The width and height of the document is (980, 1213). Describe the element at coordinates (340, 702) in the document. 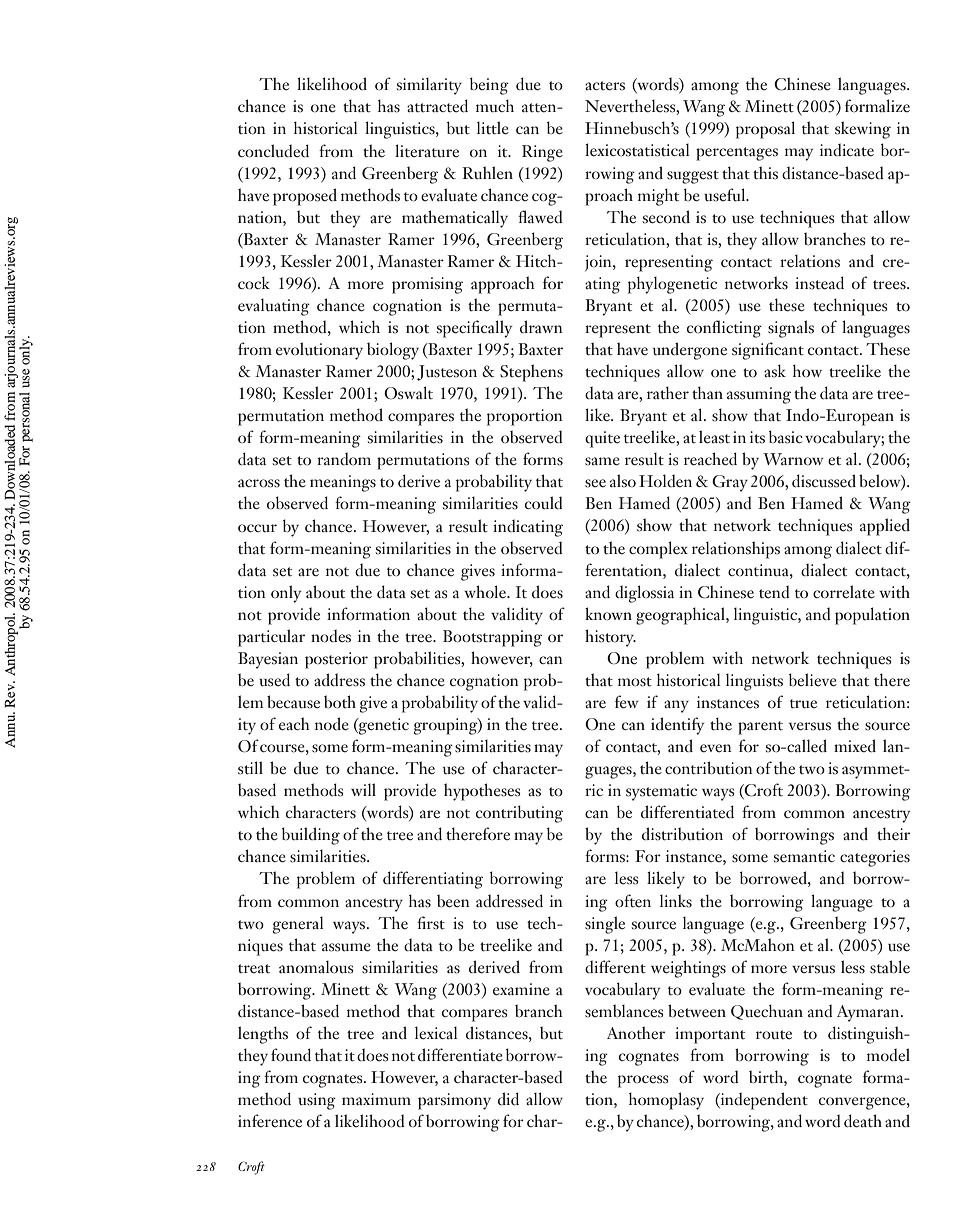

I see `both` at that location.
